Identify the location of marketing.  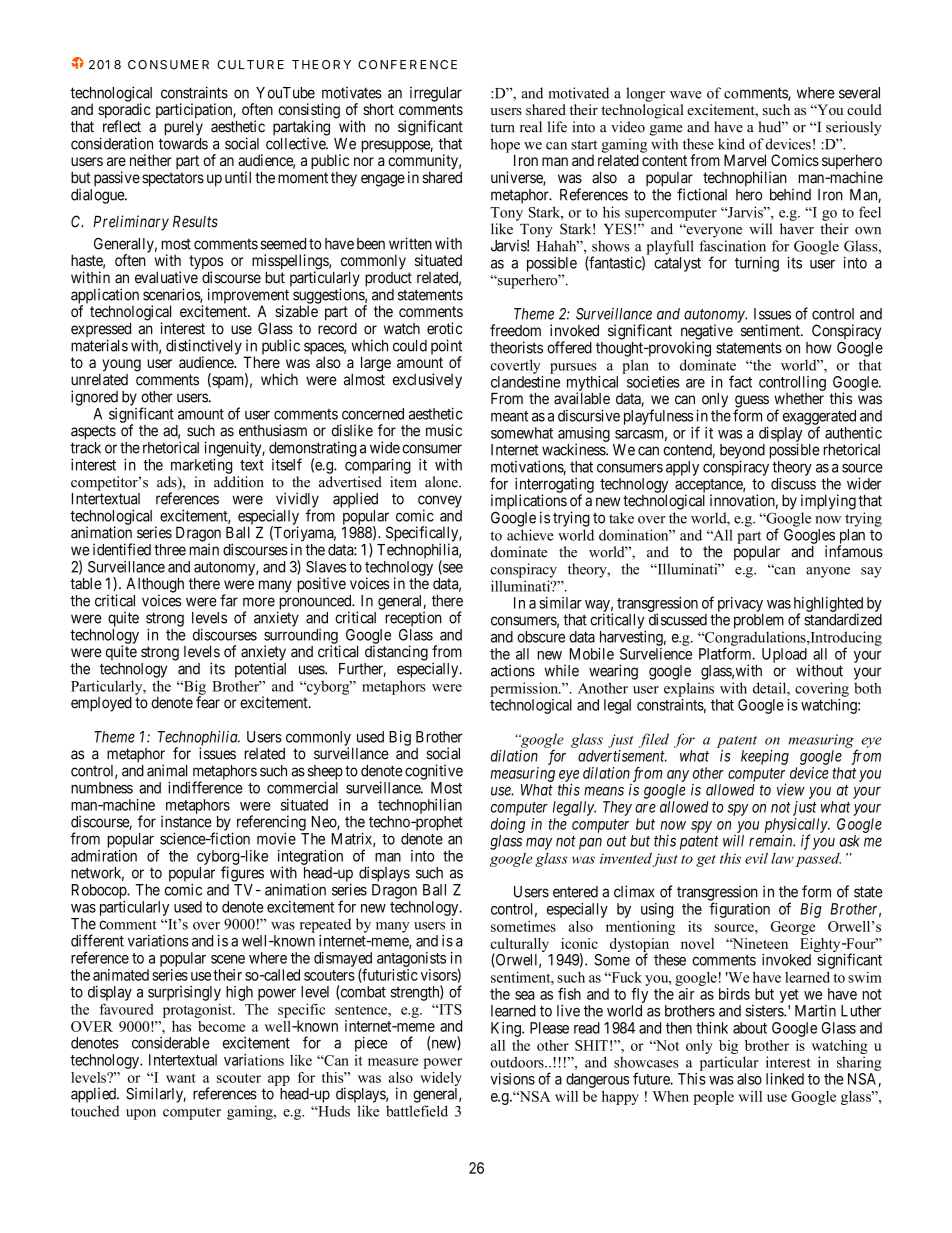
(201, 466).
